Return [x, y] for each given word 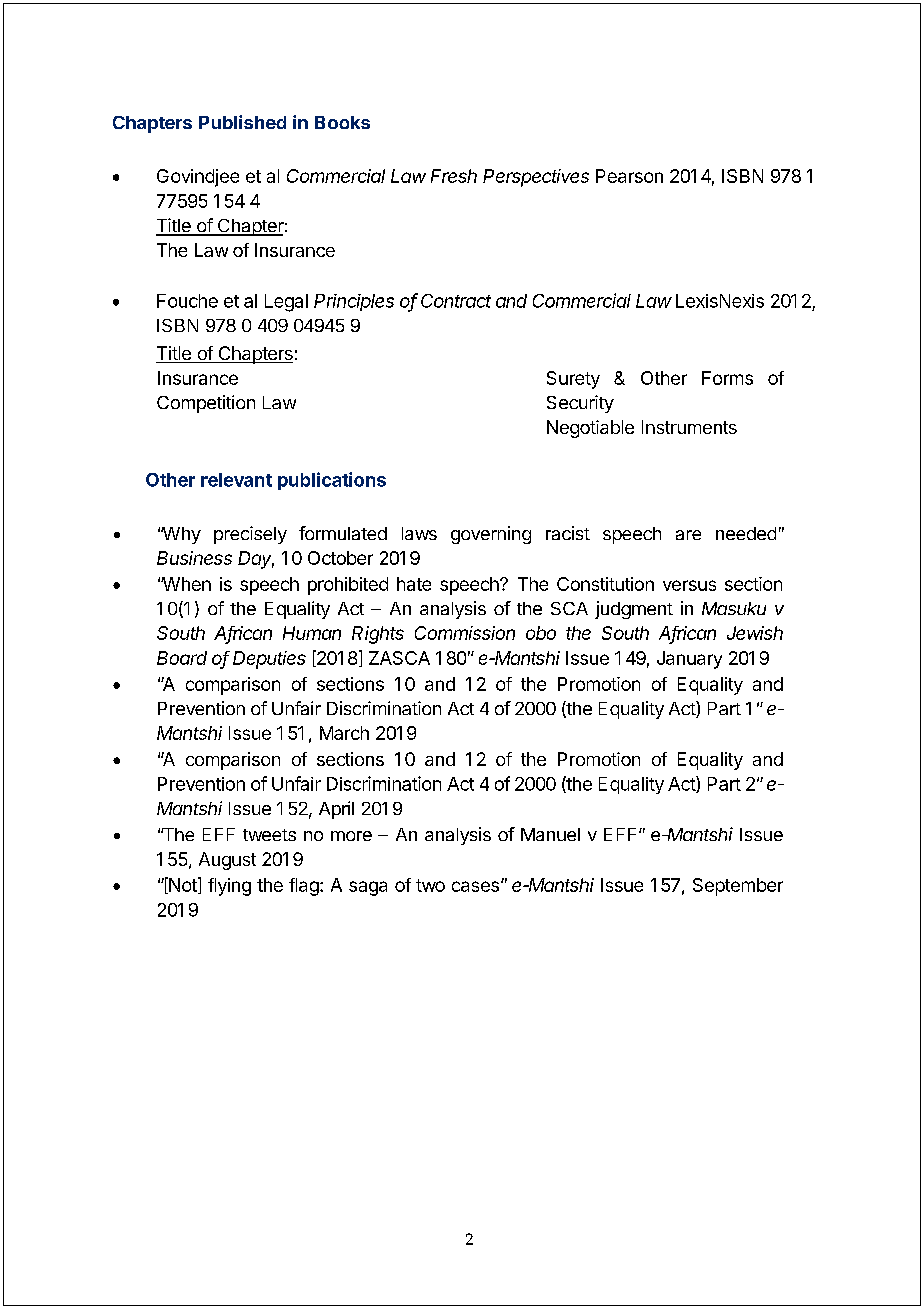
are [688, 535]
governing [491, 535]
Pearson [629, 176]
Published [242, 122]
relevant [236, 480]
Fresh [454, 176]
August [227, 861]
